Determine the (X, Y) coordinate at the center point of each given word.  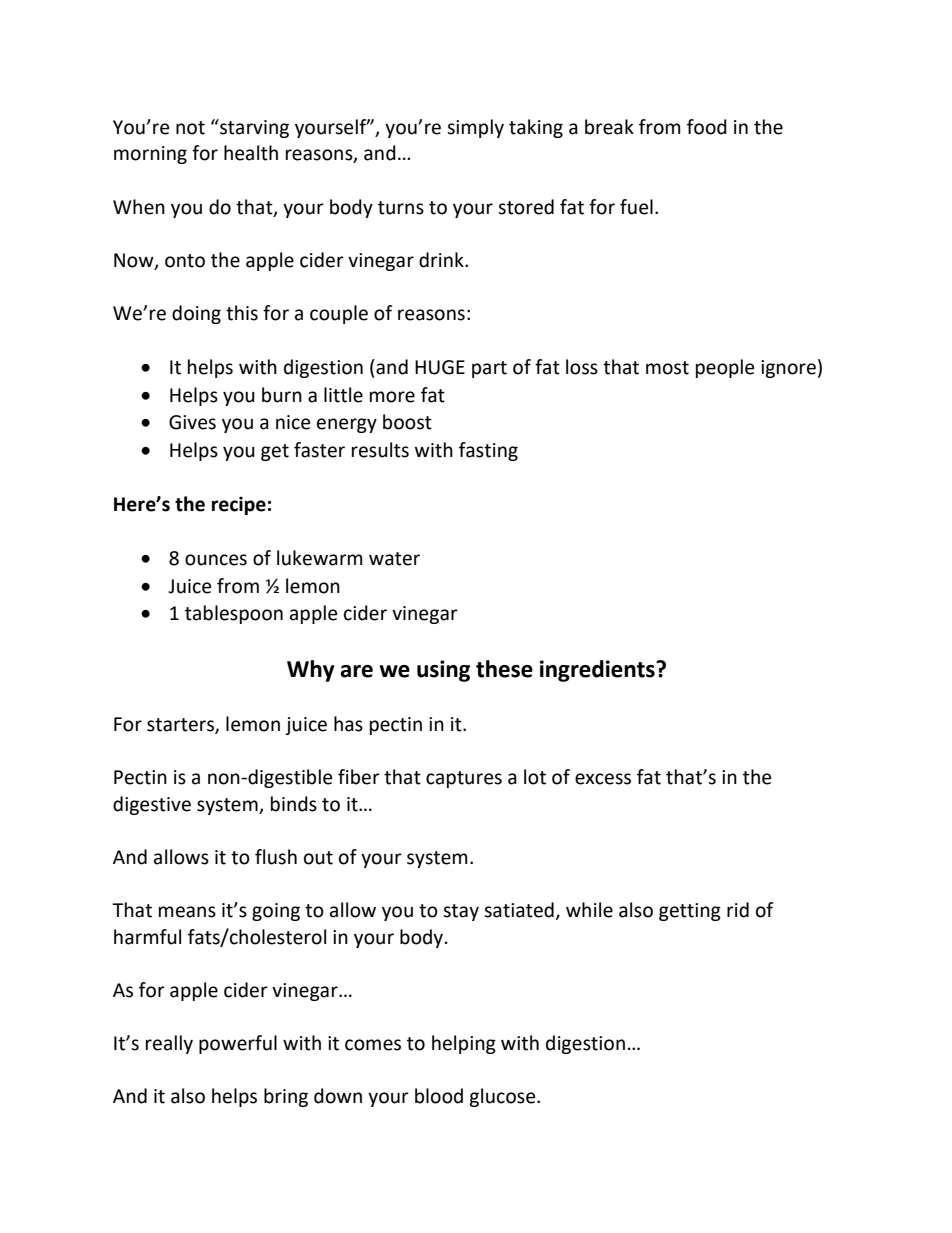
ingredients (598, 671)
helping (464, 1044)
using (443, 671)
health (251, 153)
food (707, 127)
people (725, 368)
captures (464, 779)
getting (690, 912)
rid (738, 910)
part (489, 369)
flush (276, 857)
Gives (192, 422)
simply (475, 128)
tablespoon (234, 614)
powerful (238, 1044)
